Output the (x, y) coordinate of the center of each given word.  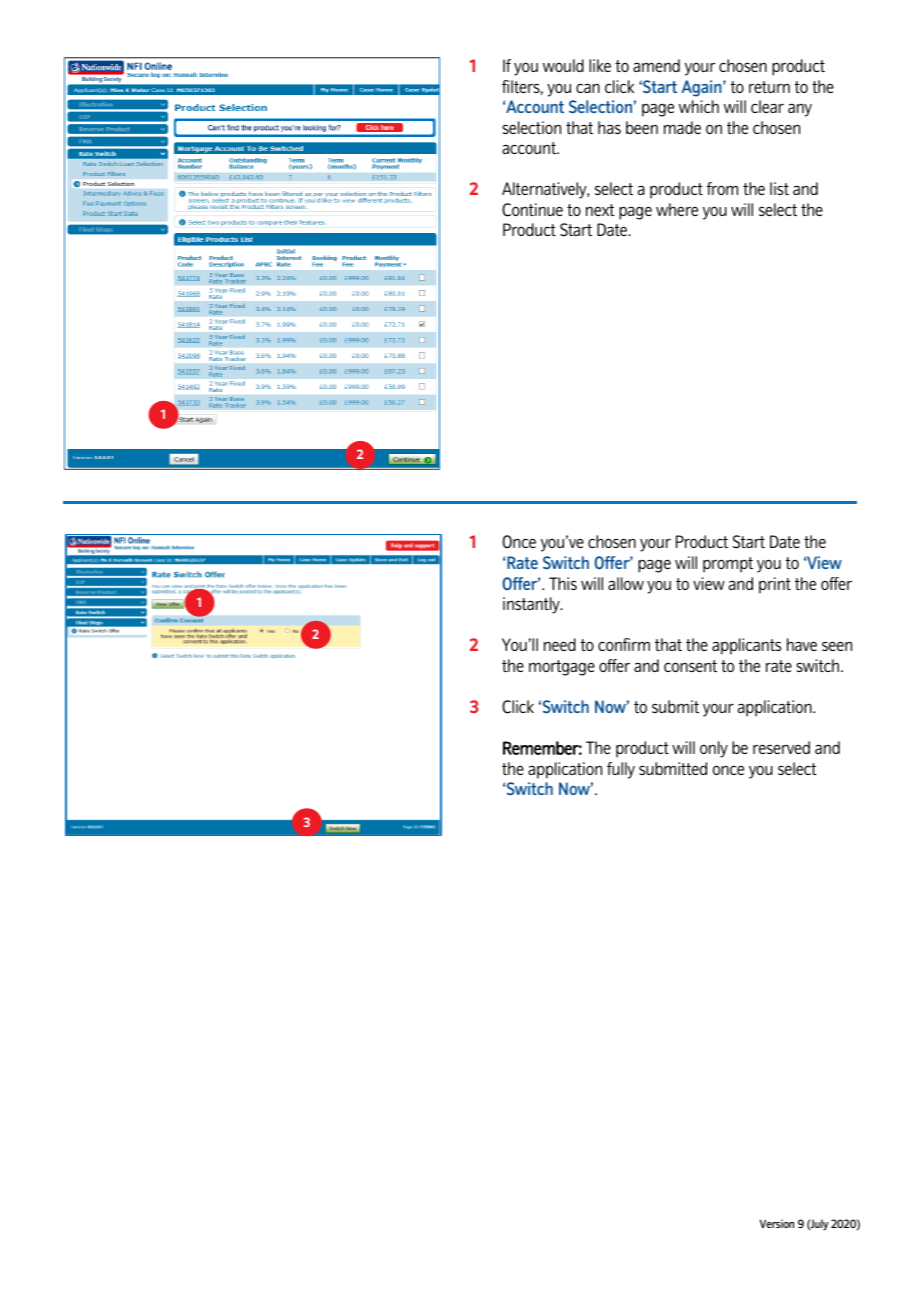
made (682, 127)
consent (690, 666)
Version (777, 1223)
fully (621, 770)
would (563, 65)
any (800, 110)
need (560, 644)
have (802, 644)
